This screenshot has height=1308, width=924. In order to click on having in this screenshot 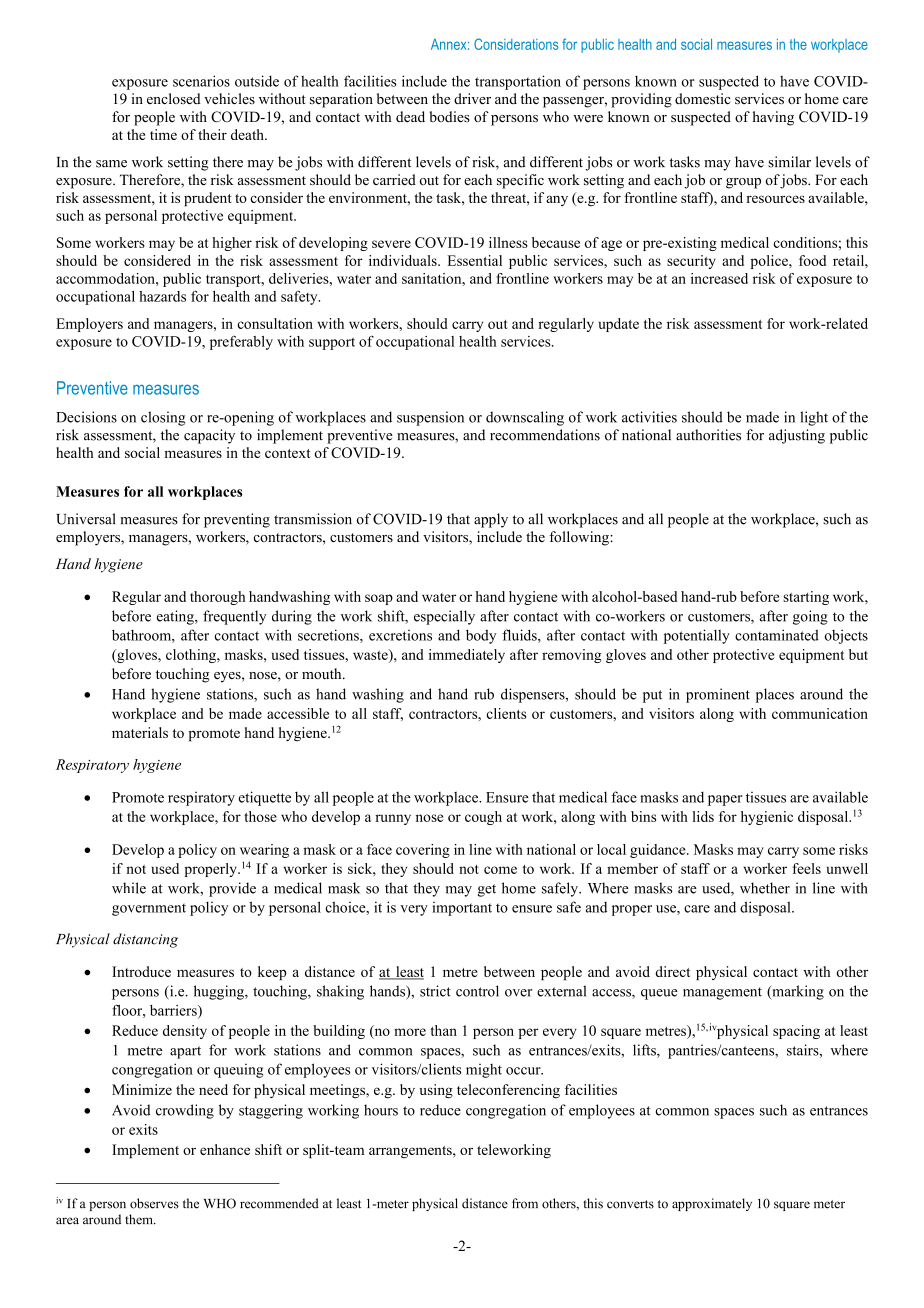, I will do `click(773, 118)`.
